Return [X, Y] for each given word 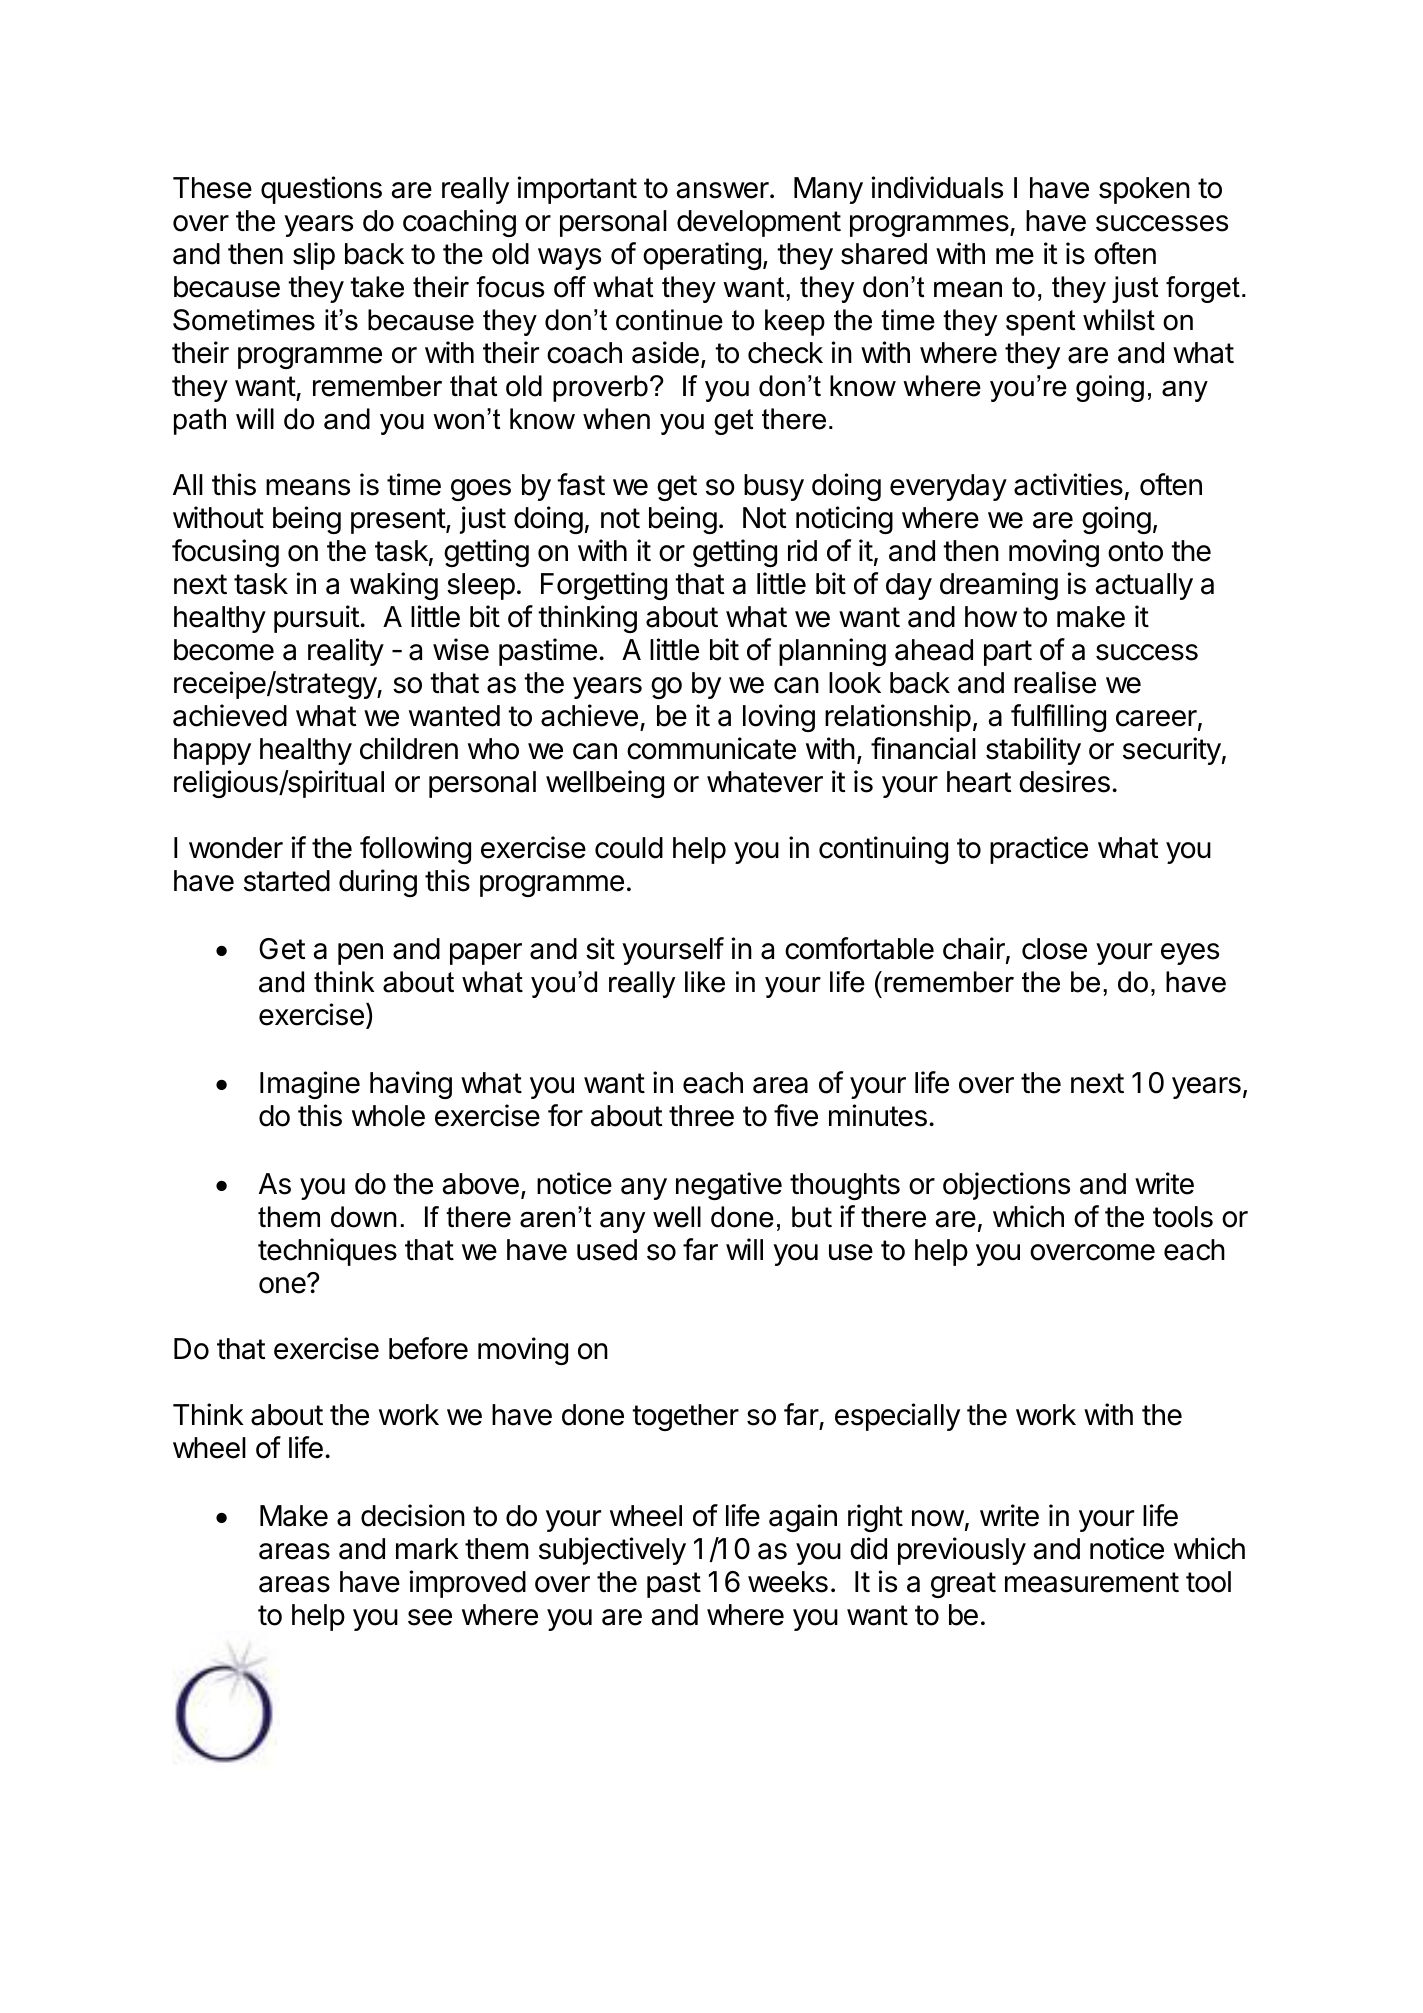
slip [314, 256]
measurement [1092, 1582]
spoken [1144, 190]
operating [702, 256]
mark [427, 1549]
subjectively [612, 1551]
